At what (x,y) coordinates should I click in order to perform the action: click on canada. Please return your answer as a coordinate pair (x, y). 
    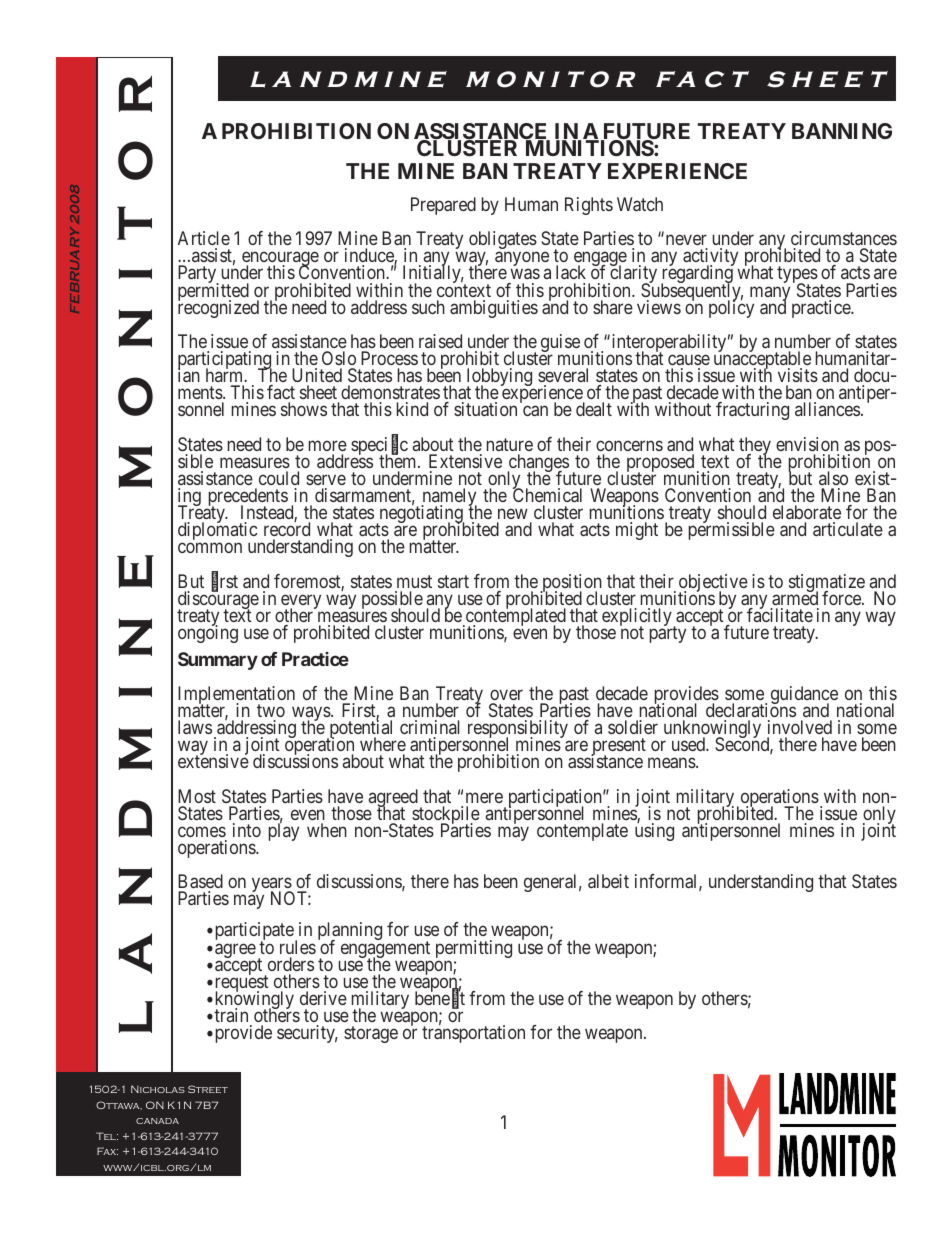
    Looking at the image, I should click on (157, 1121).
